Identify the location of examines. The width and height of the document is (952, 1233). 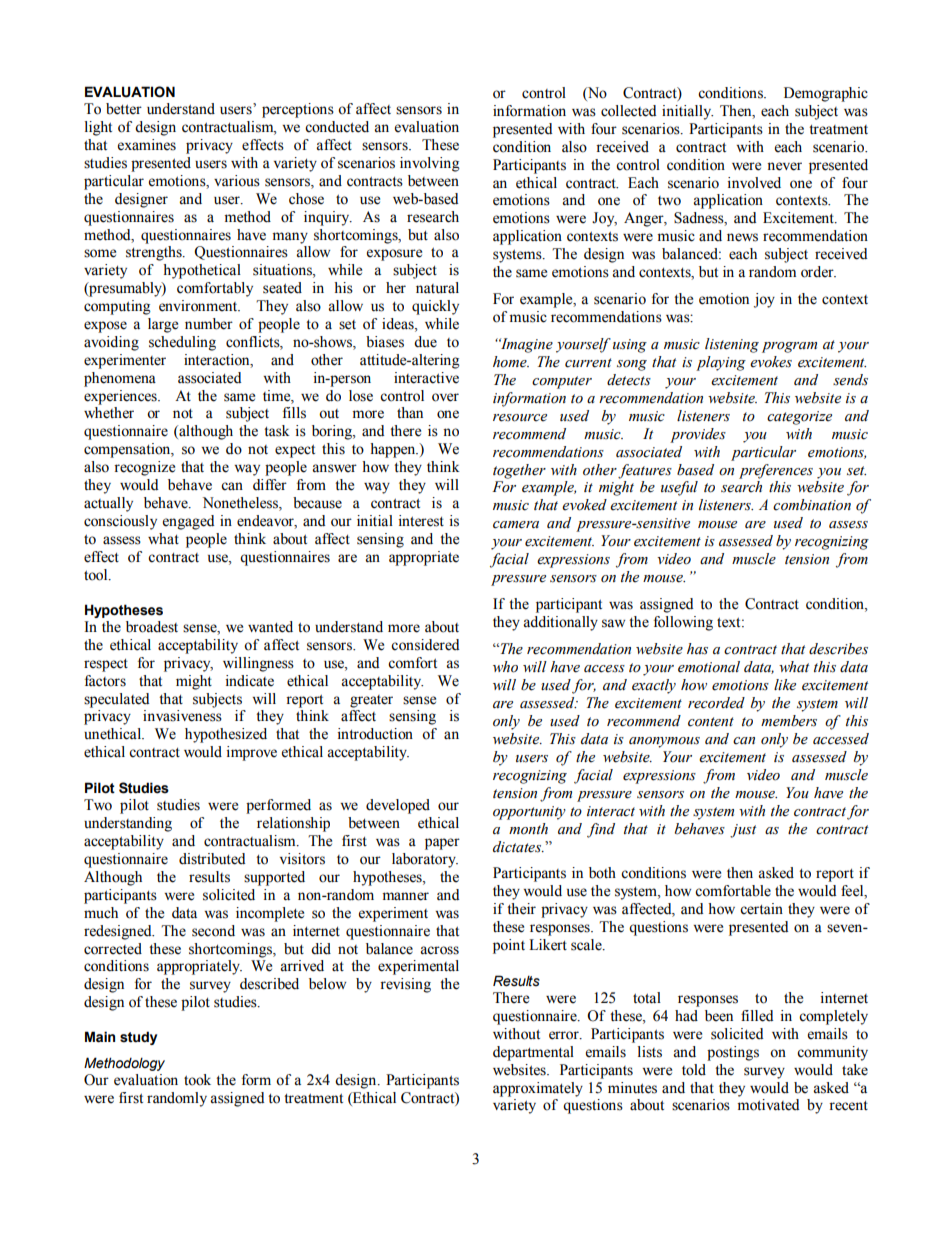
(147, 145).
